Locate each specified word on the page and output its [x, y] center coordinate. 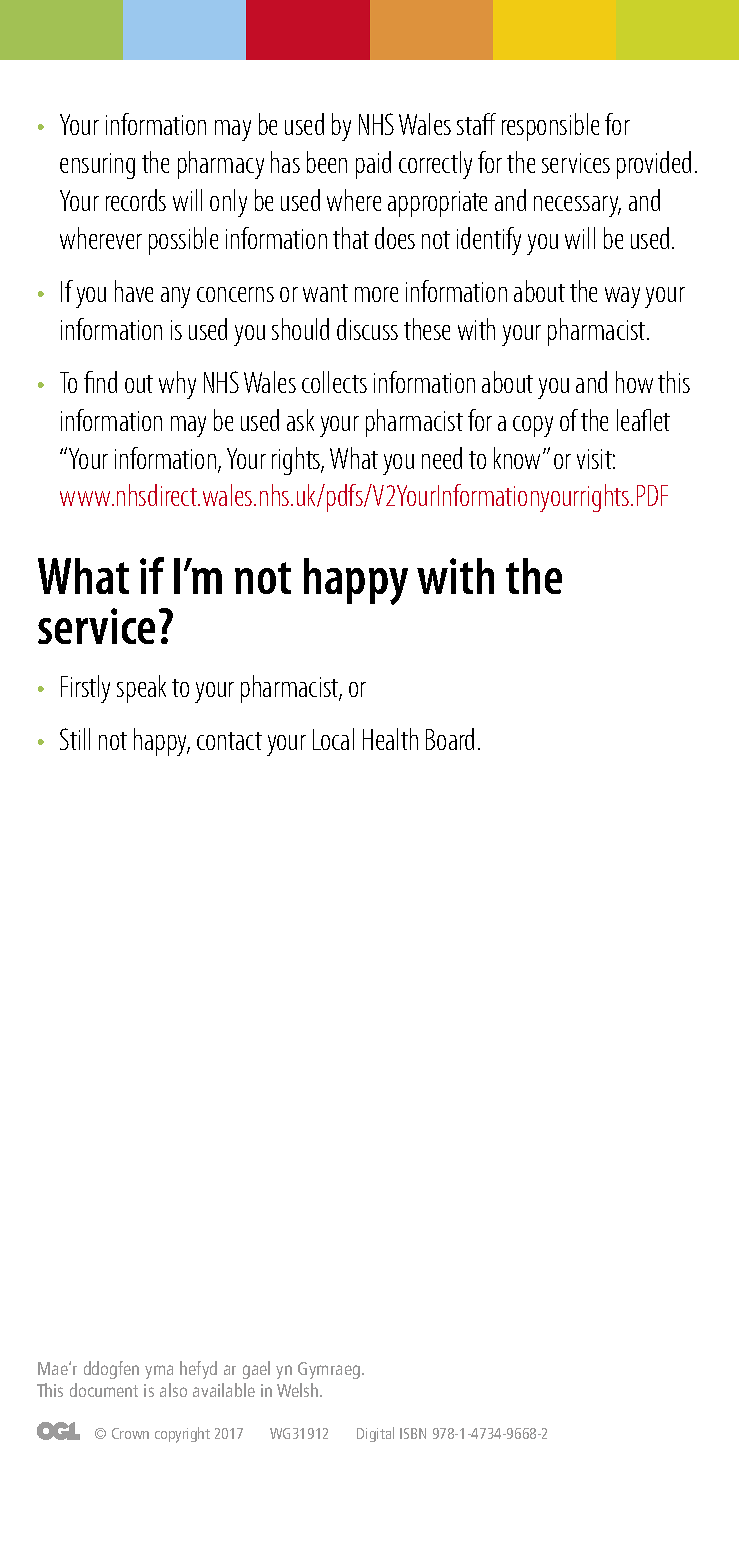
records [136, 200]
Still [75, 739]
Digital [375, 1434]
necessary [577, 206]
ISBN [413, 1433]
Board [450, 739]
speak [141, 689]
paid [373, 165]
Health [390, 739]
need [442, 458]
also [173, 1390]
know [519, 458]
